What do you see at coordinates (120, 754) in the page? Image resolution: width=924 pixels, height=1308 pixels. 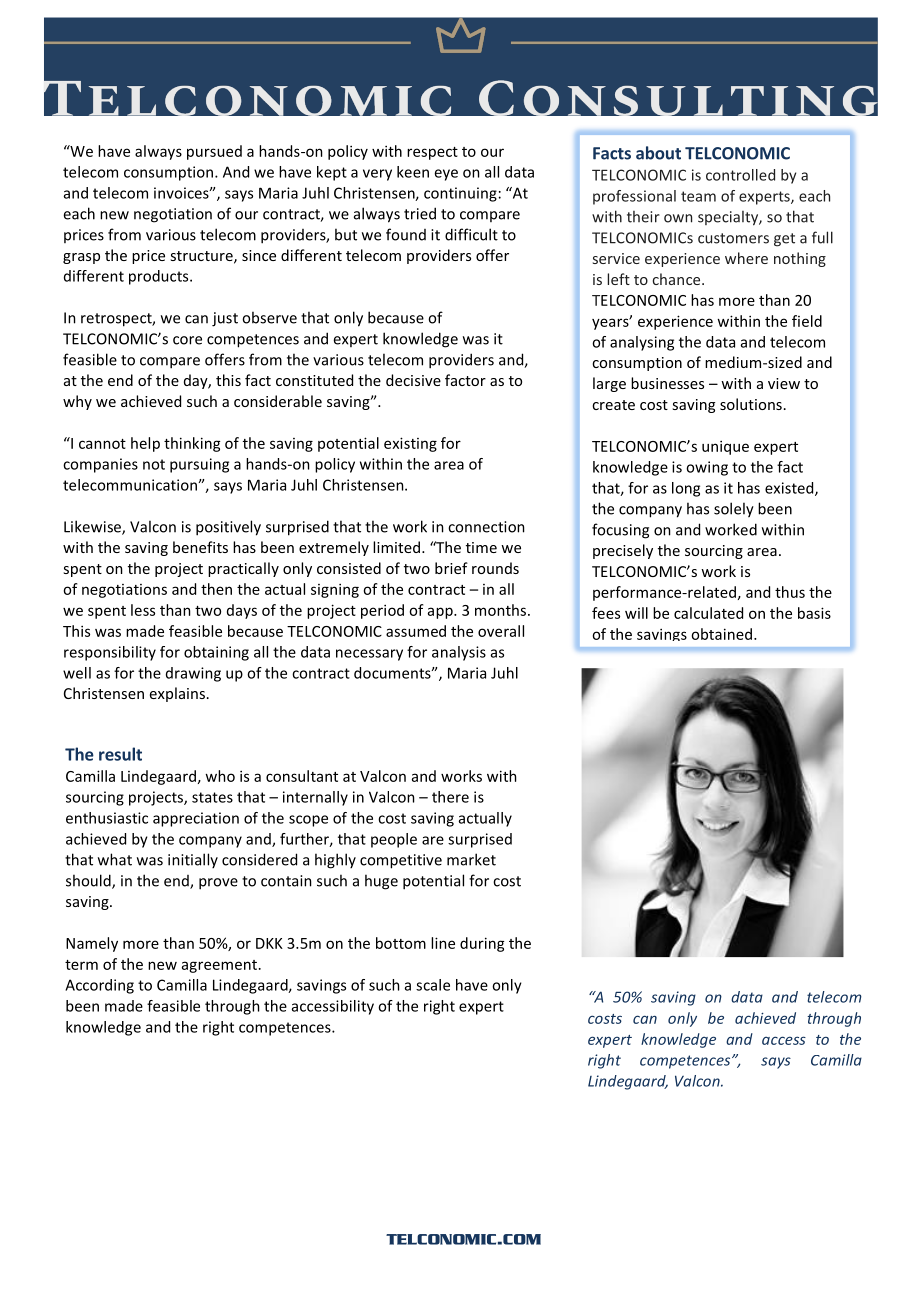 I see `result` at bounding box center [120, 754].
